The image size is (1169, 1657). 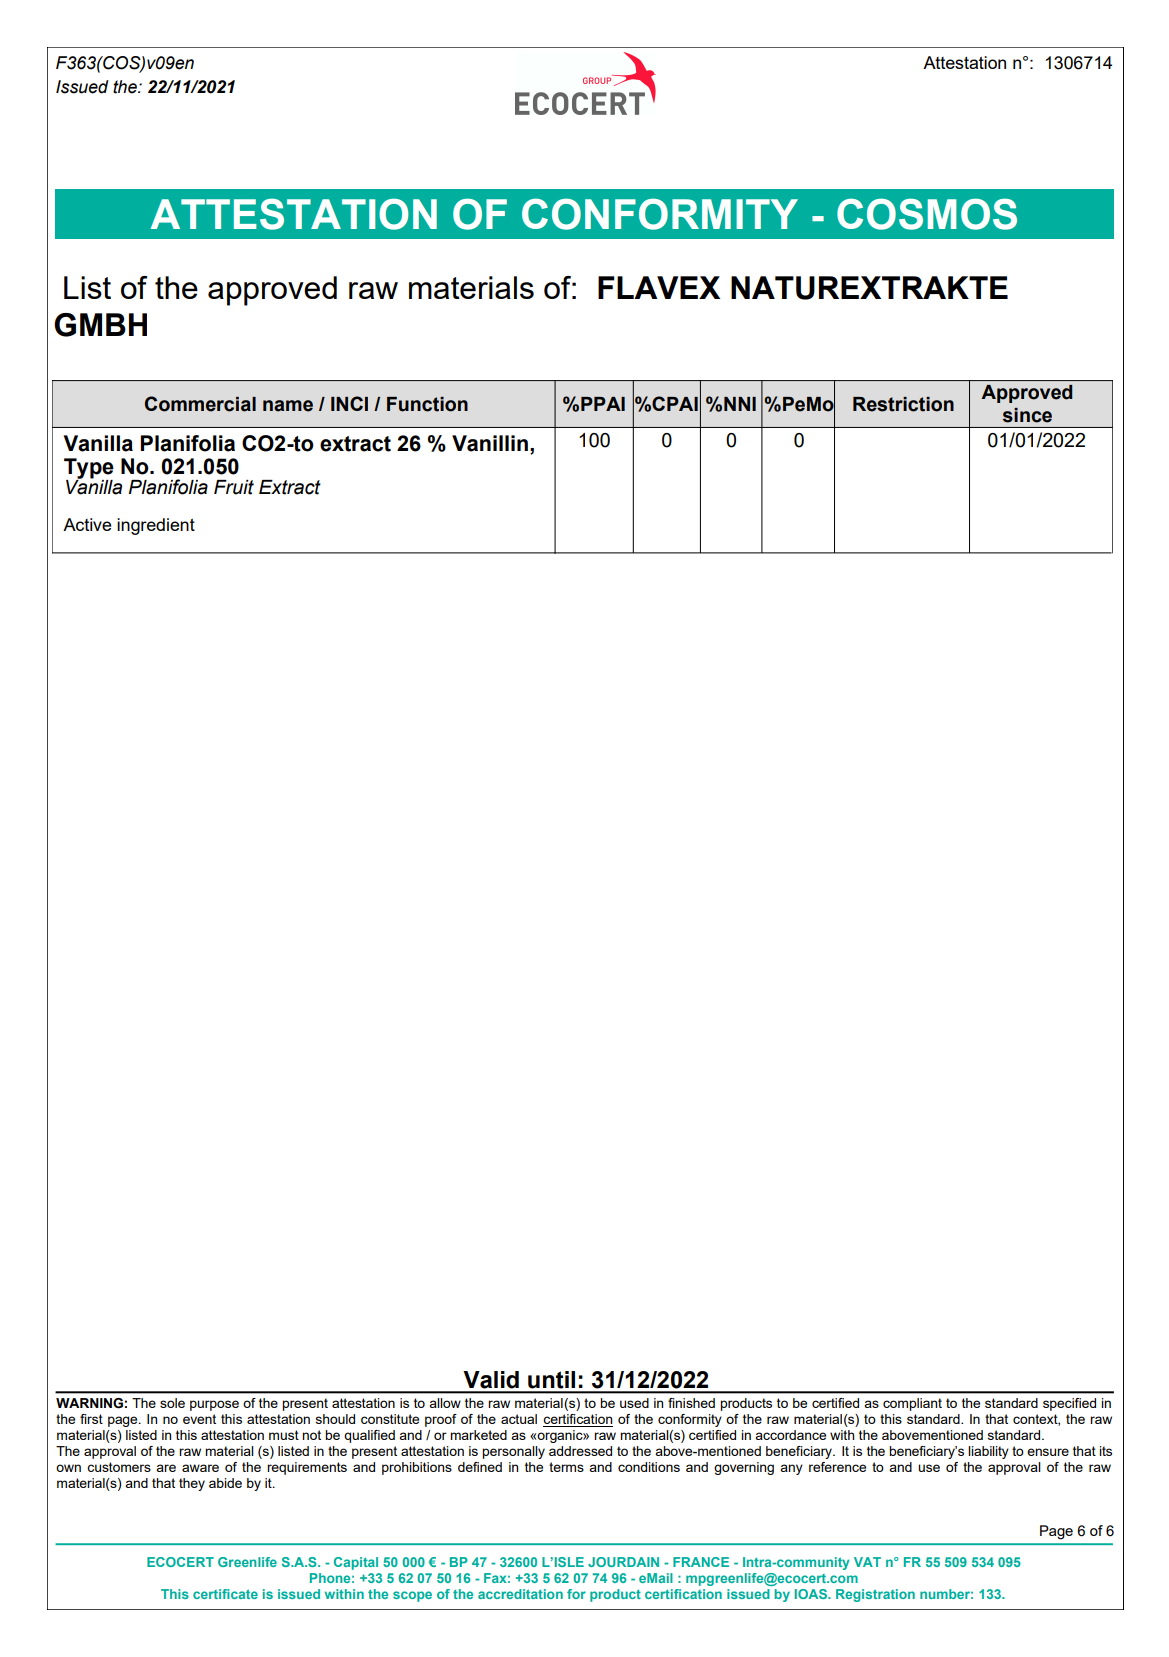 I want to click on accreditation, so click(x=520, y=1594).
